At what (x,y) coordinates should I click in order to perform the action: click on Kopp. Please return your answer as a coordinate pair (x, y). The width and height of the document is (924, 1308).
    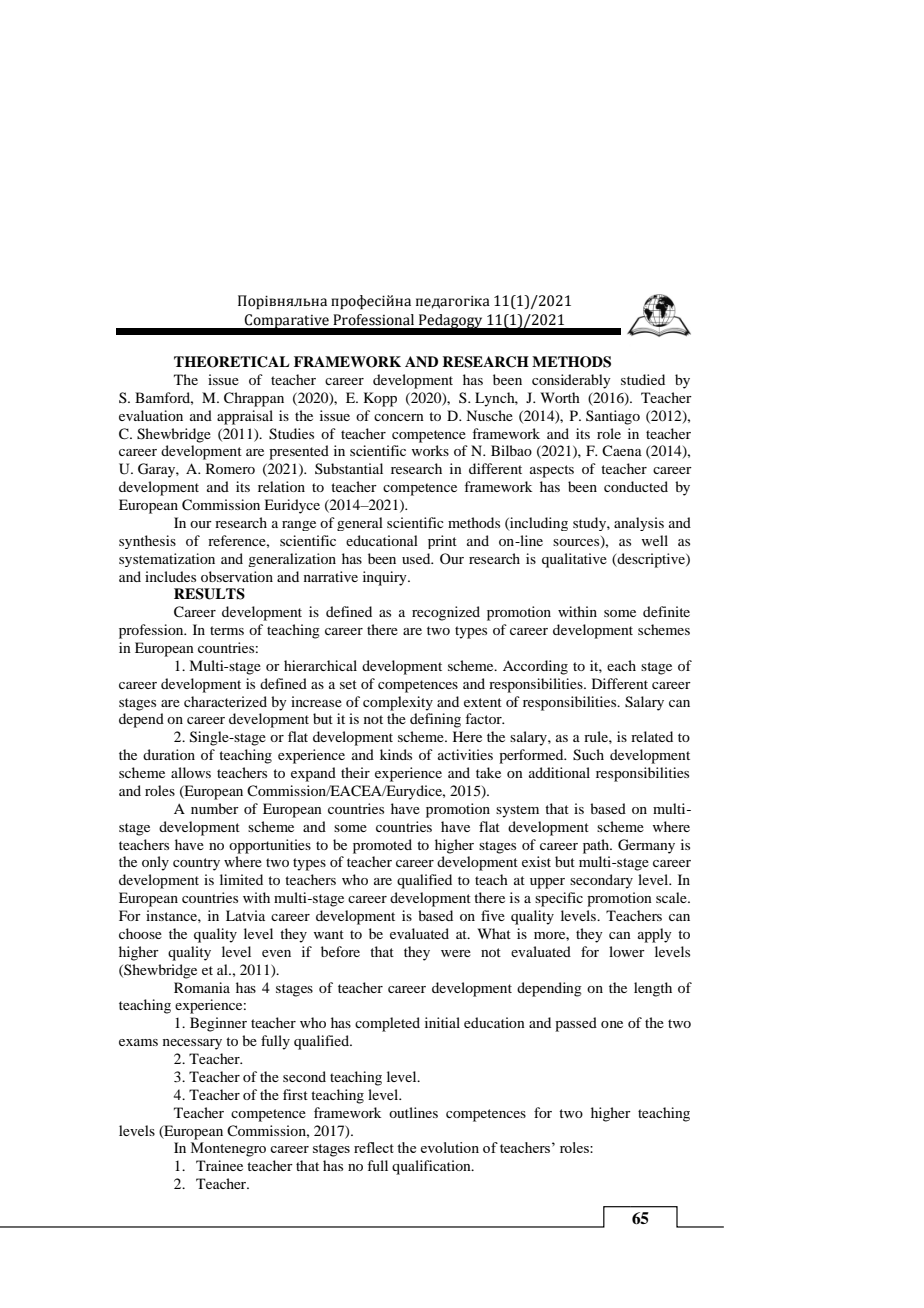
    Looking at the image, I should click on (380, 399).
